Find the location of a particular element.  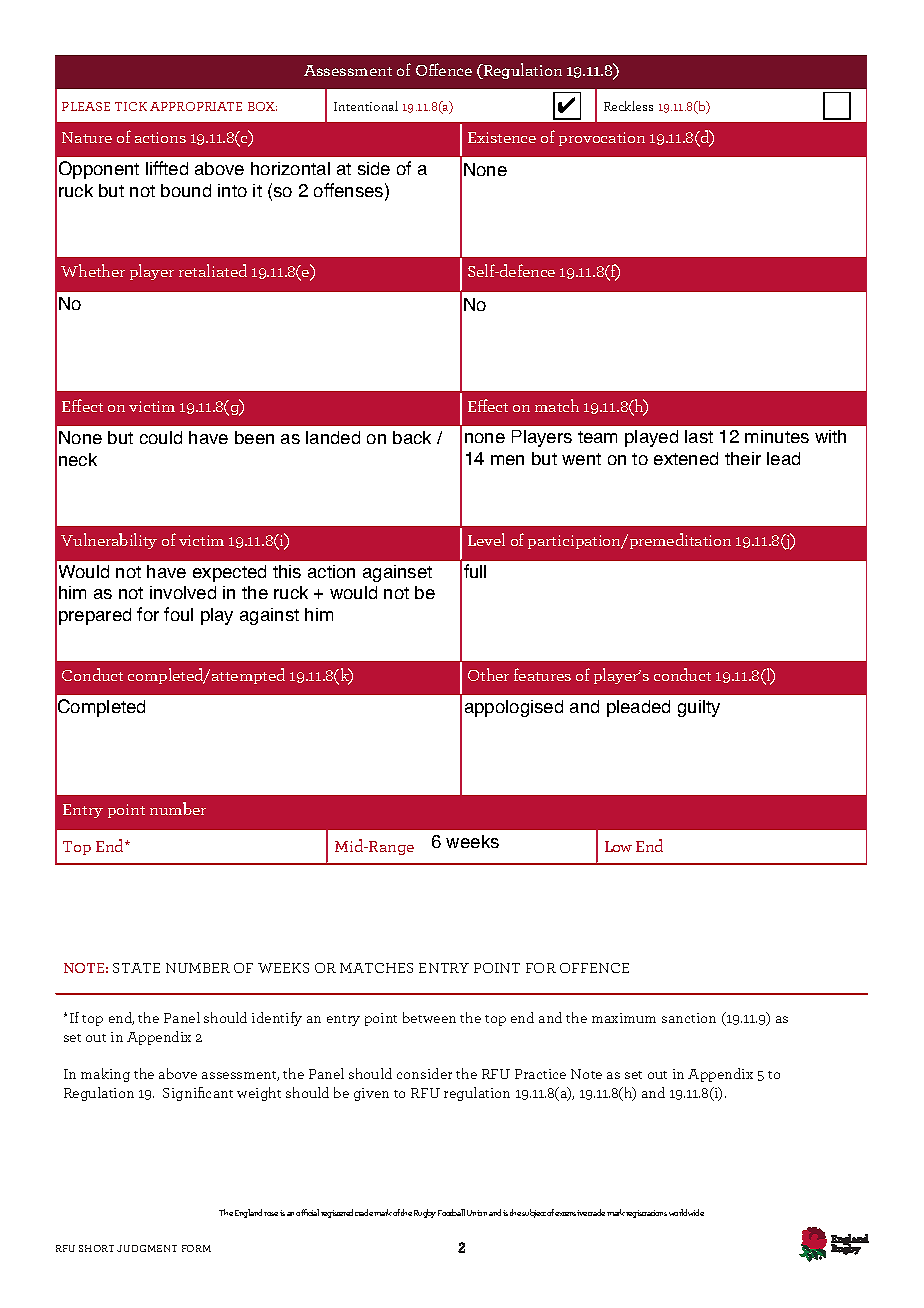

Other is located at coordinates (488, 674).
